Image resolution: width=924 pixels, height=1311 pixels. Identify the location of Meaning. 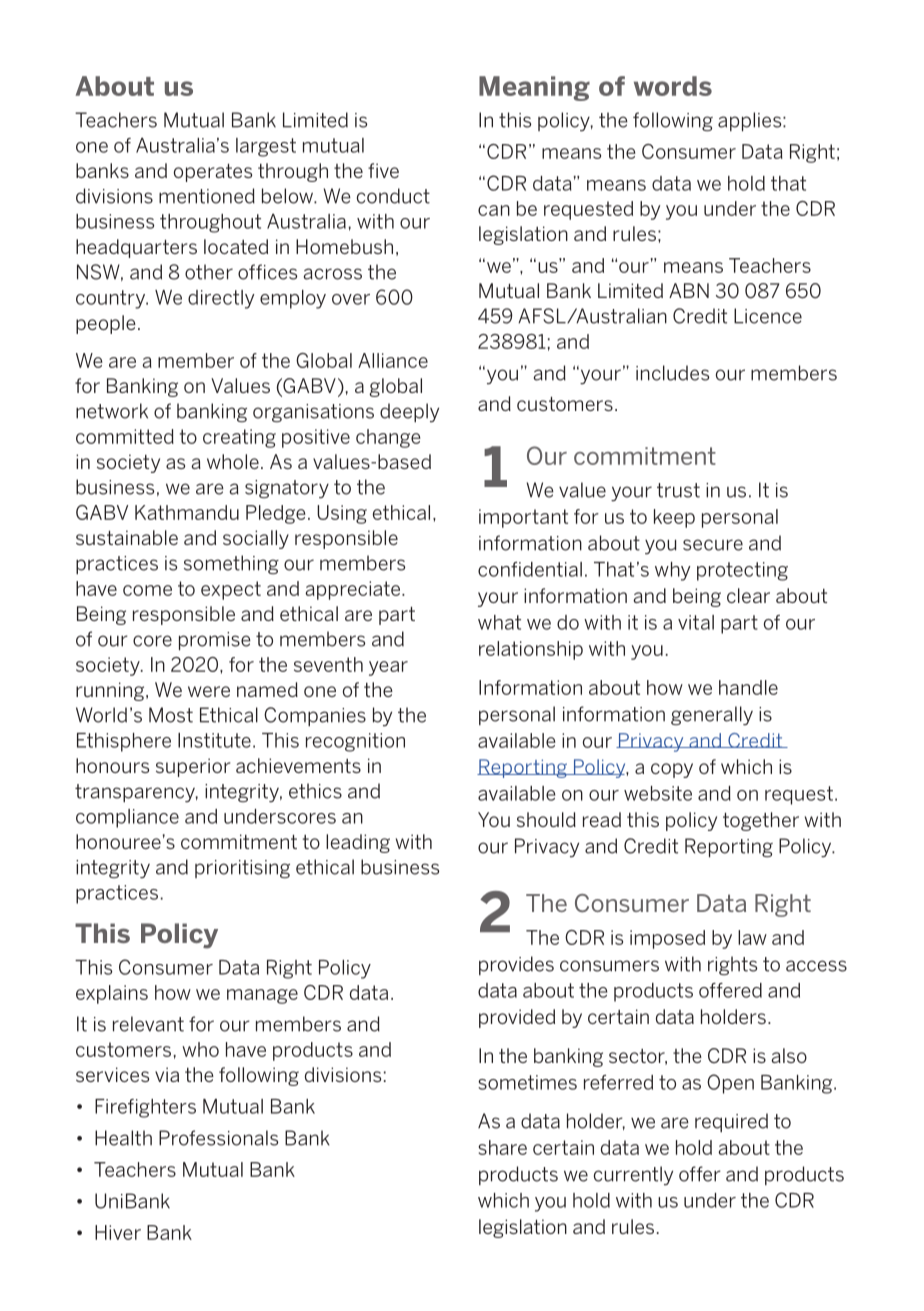
(534, 88).
